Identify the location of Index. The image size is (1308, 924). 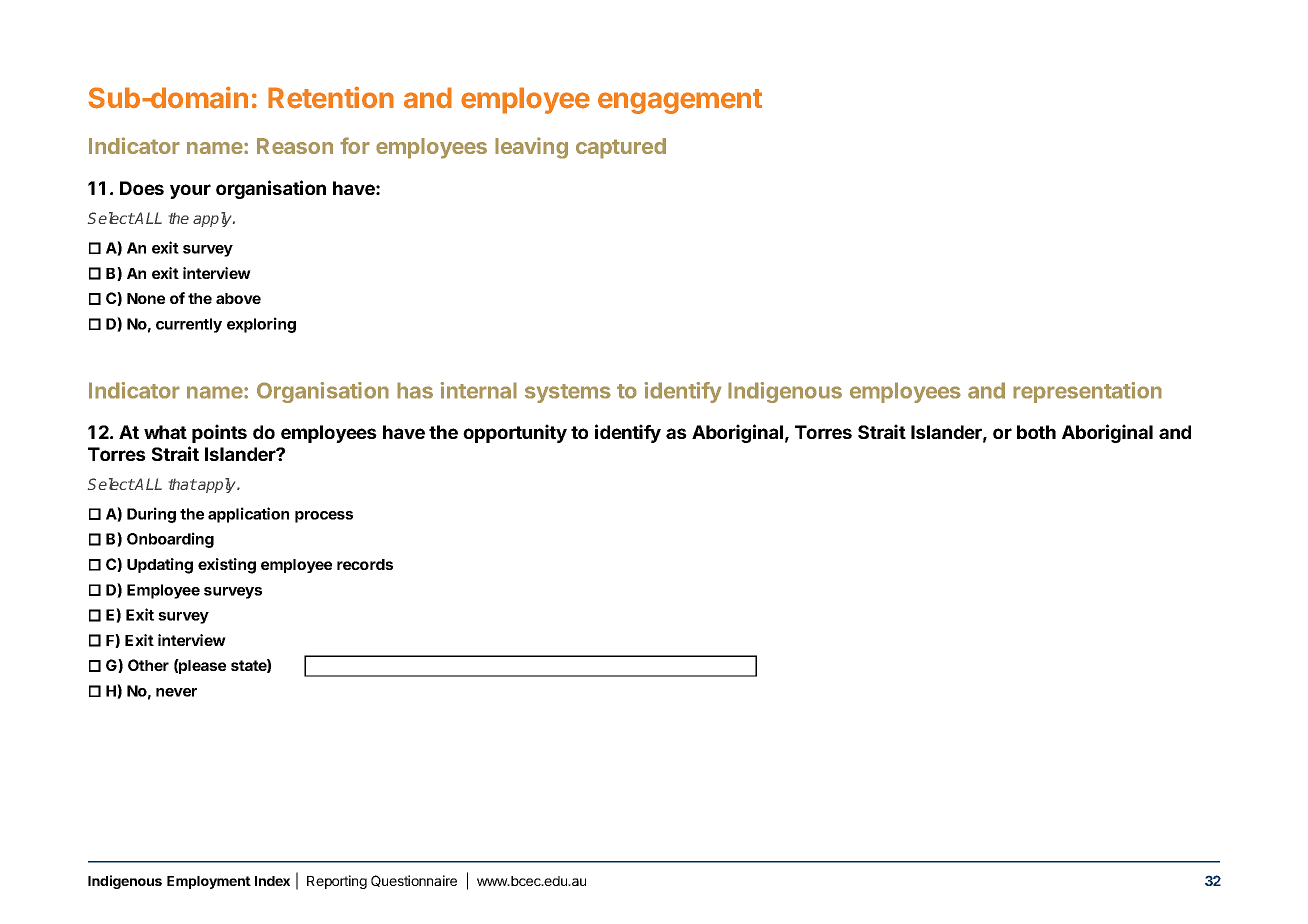
(272, 881).
